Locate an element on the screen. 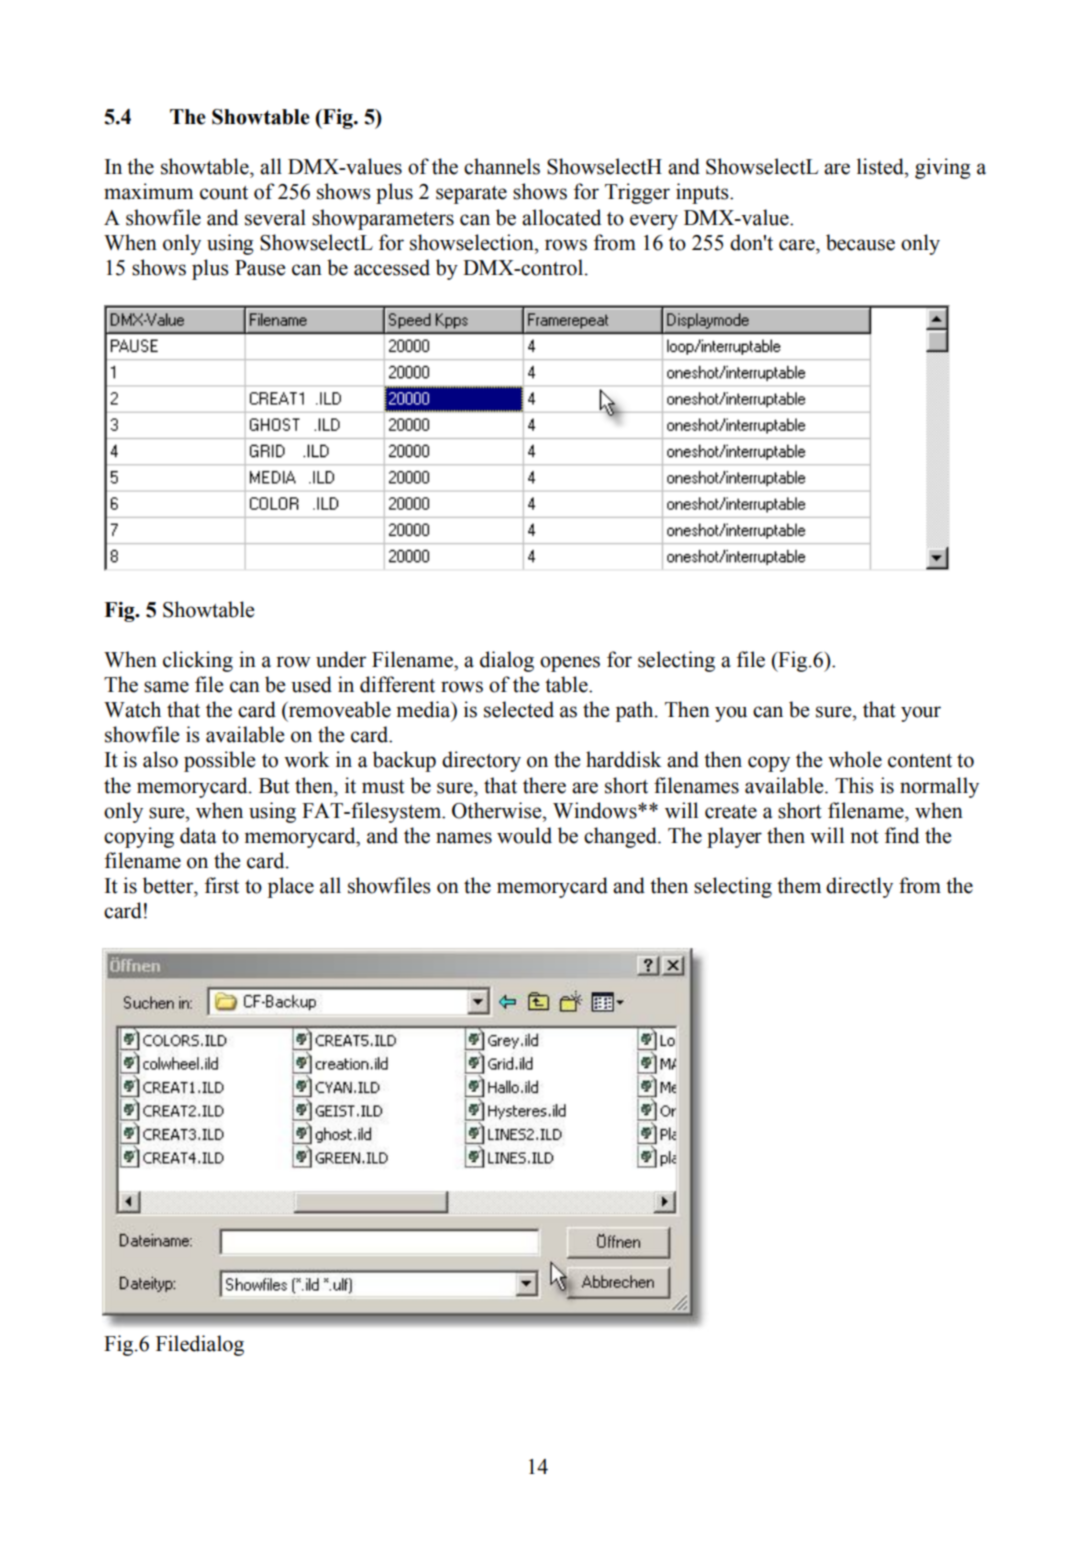  accessed is located at coordinates (392, 267).
